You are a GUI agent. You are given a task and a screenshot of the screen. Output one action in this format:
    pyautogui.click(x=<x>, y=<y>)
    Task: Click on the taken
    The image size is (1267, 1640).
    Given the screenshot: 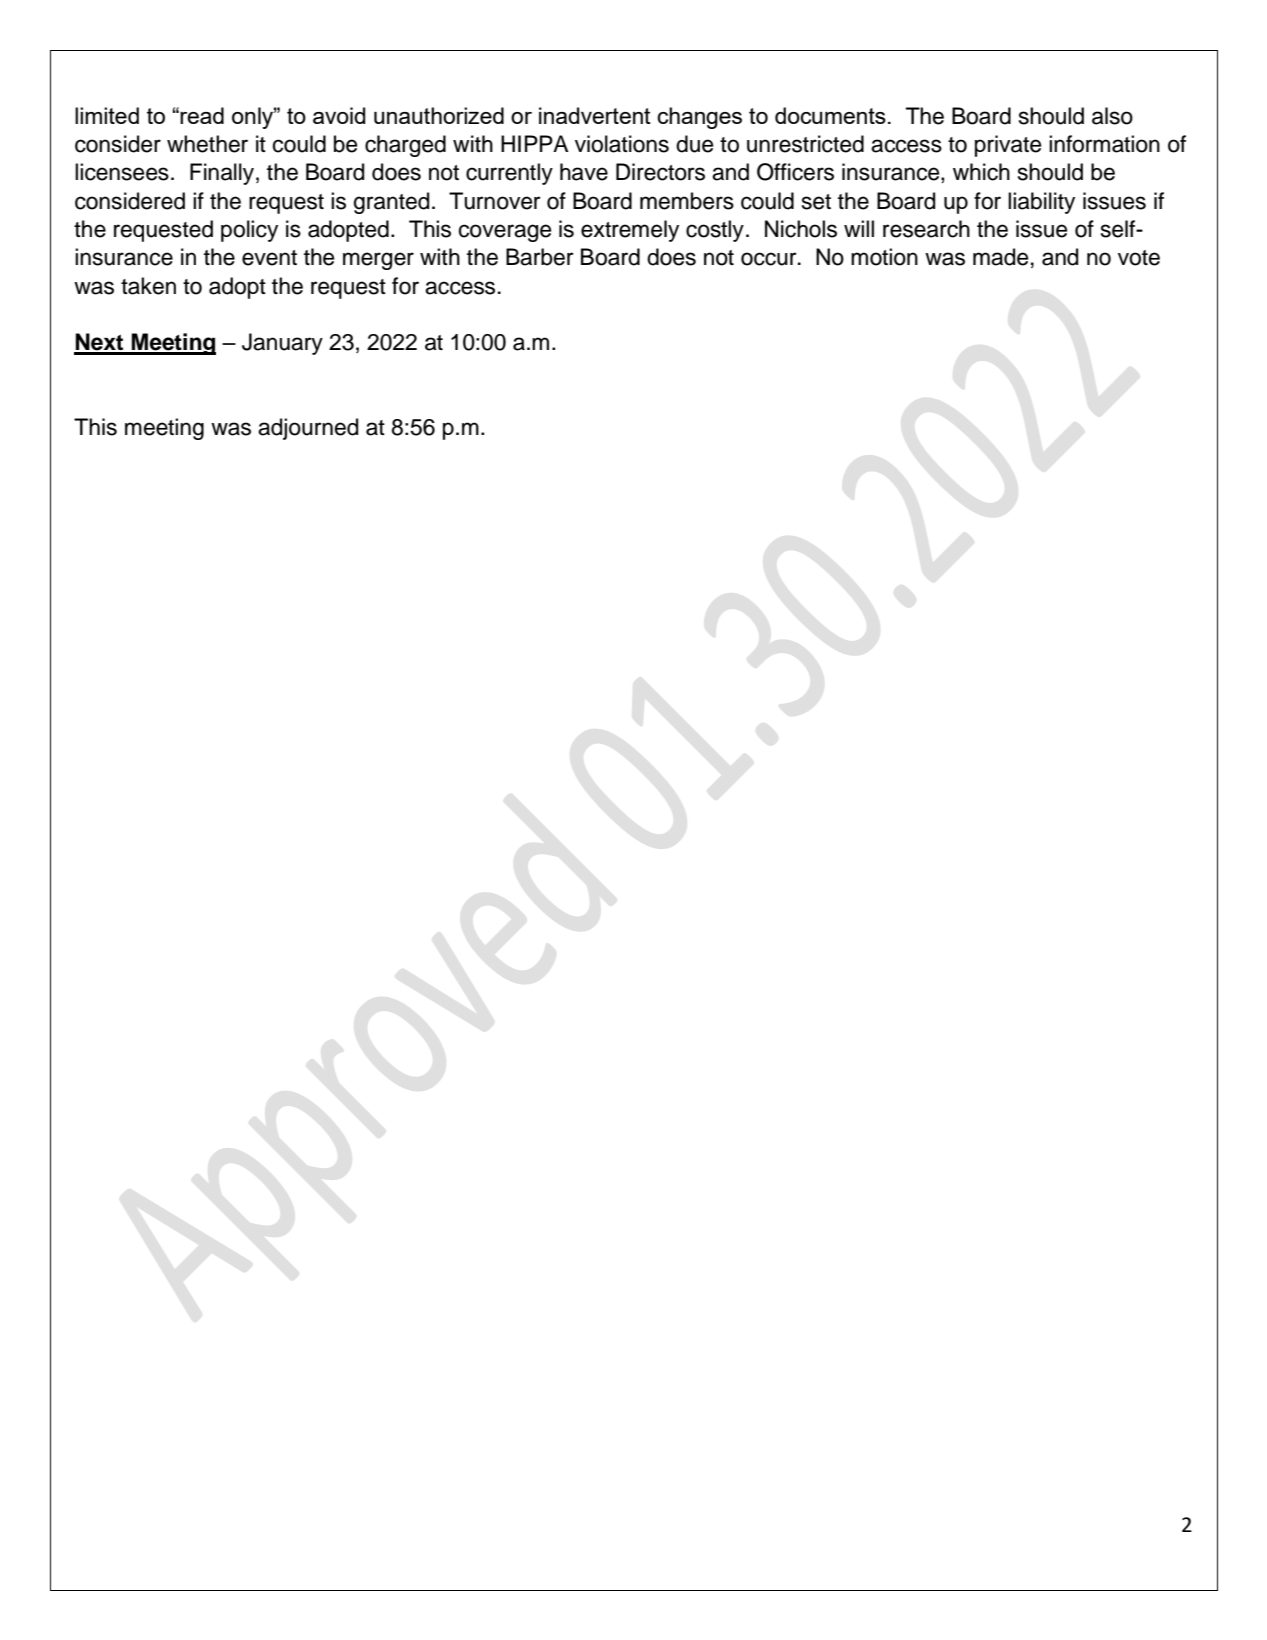 What is the action you would take?
    pyautogui.click(x=148, y=286)
